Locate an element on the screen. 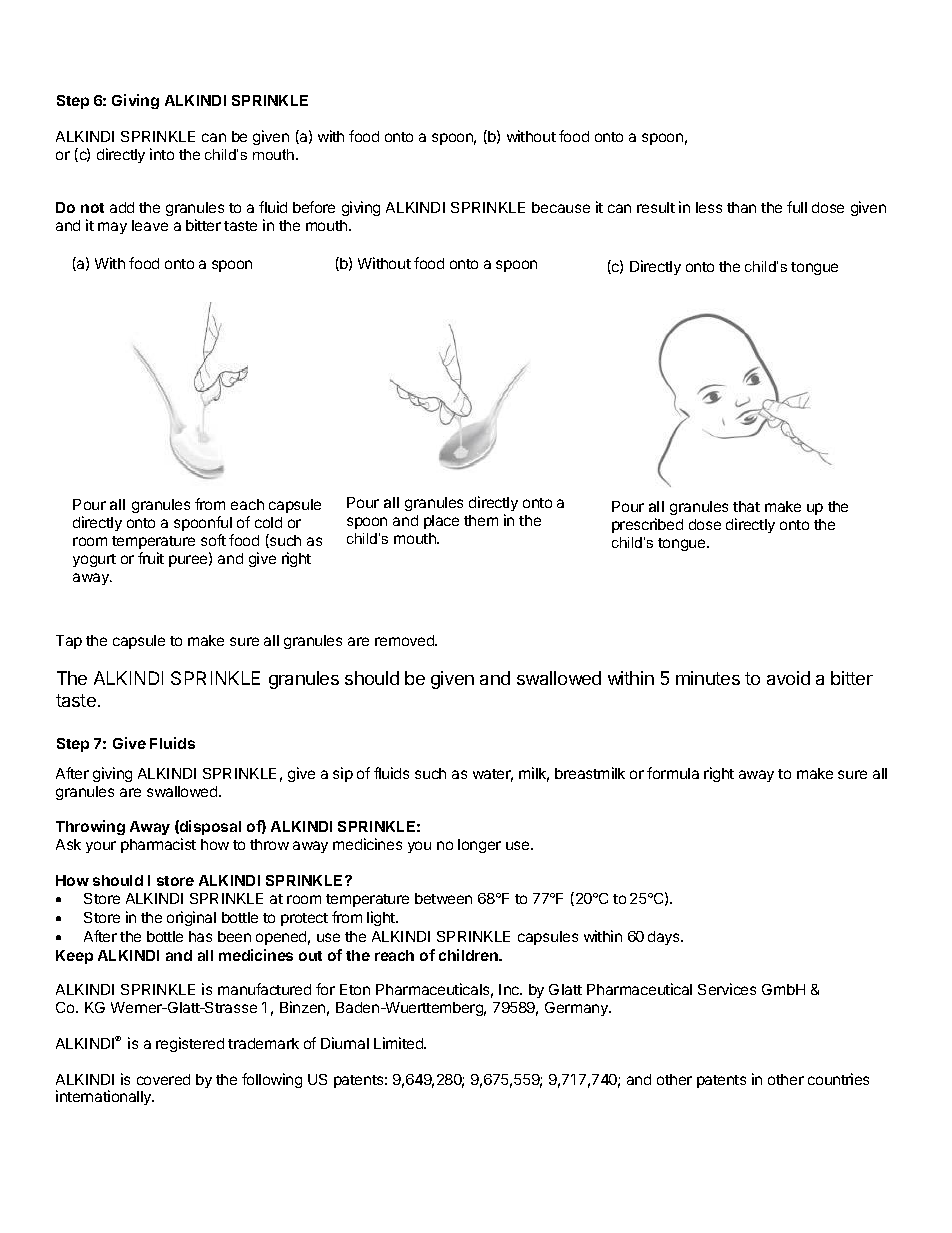  removed is located at coordinates (405, 640).
